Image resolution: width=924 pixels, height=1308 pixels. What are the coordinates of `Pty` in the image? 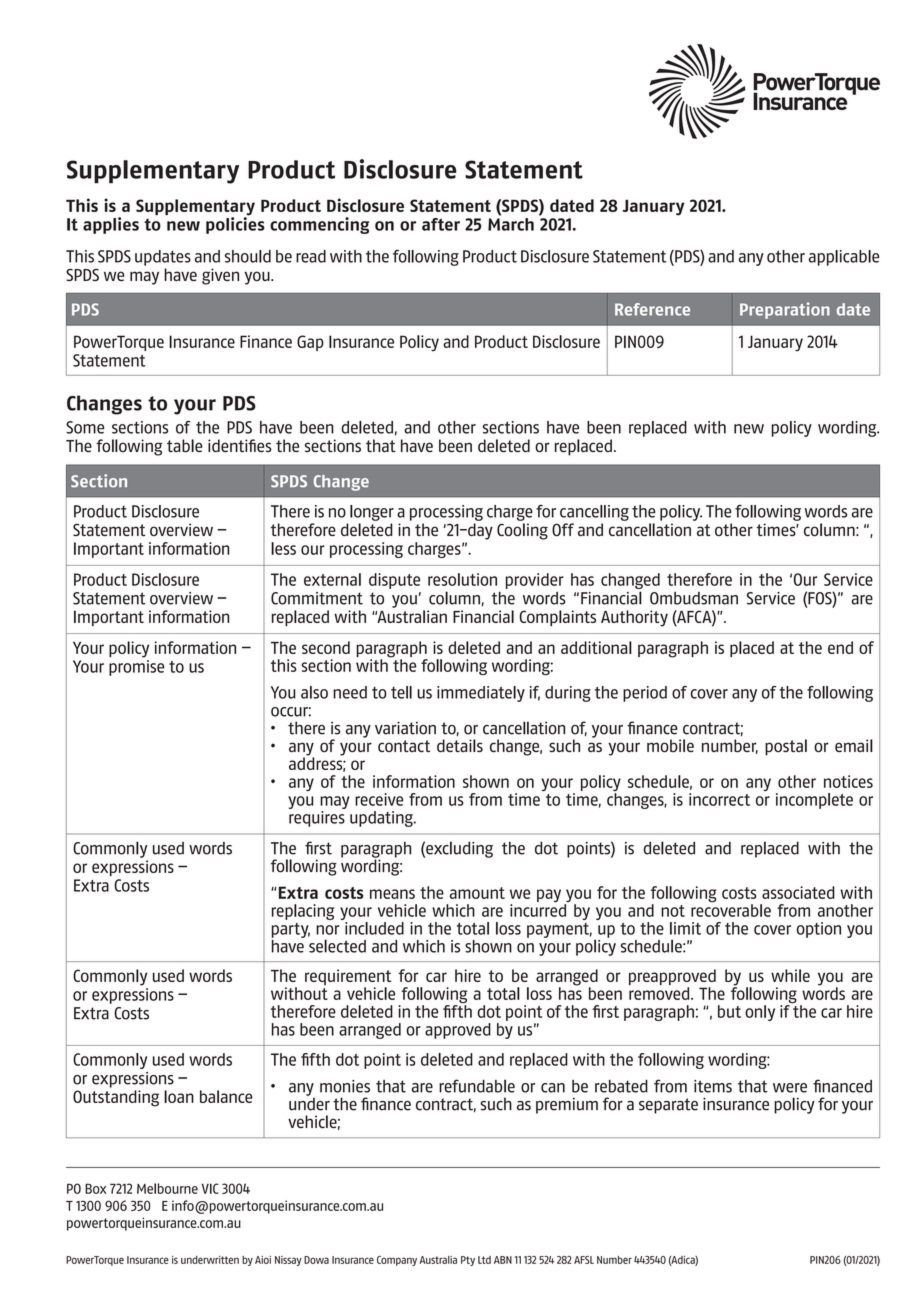 It's located at (468, 1261).
